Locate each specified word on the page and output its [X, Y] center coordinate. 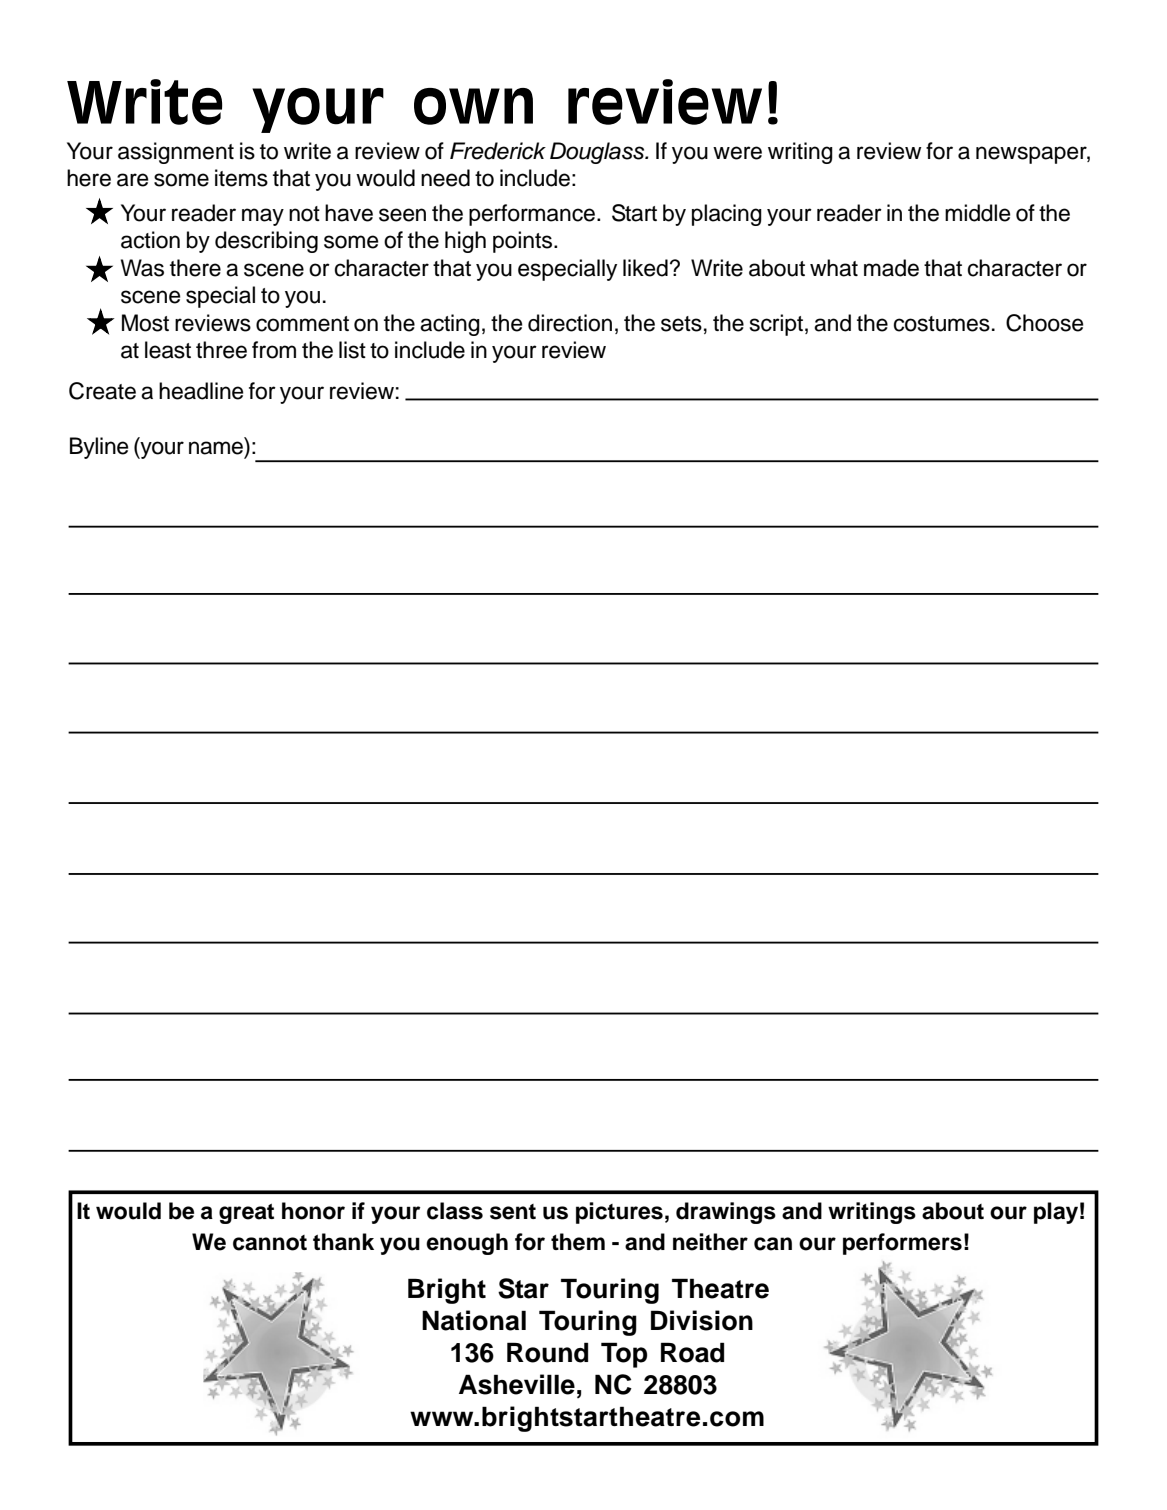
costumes [942, 324]
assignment [176, 153]
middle [977, 213]
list [352, 350]
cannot [270, 1243]
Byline [99, 448]
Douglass [598, 153]
